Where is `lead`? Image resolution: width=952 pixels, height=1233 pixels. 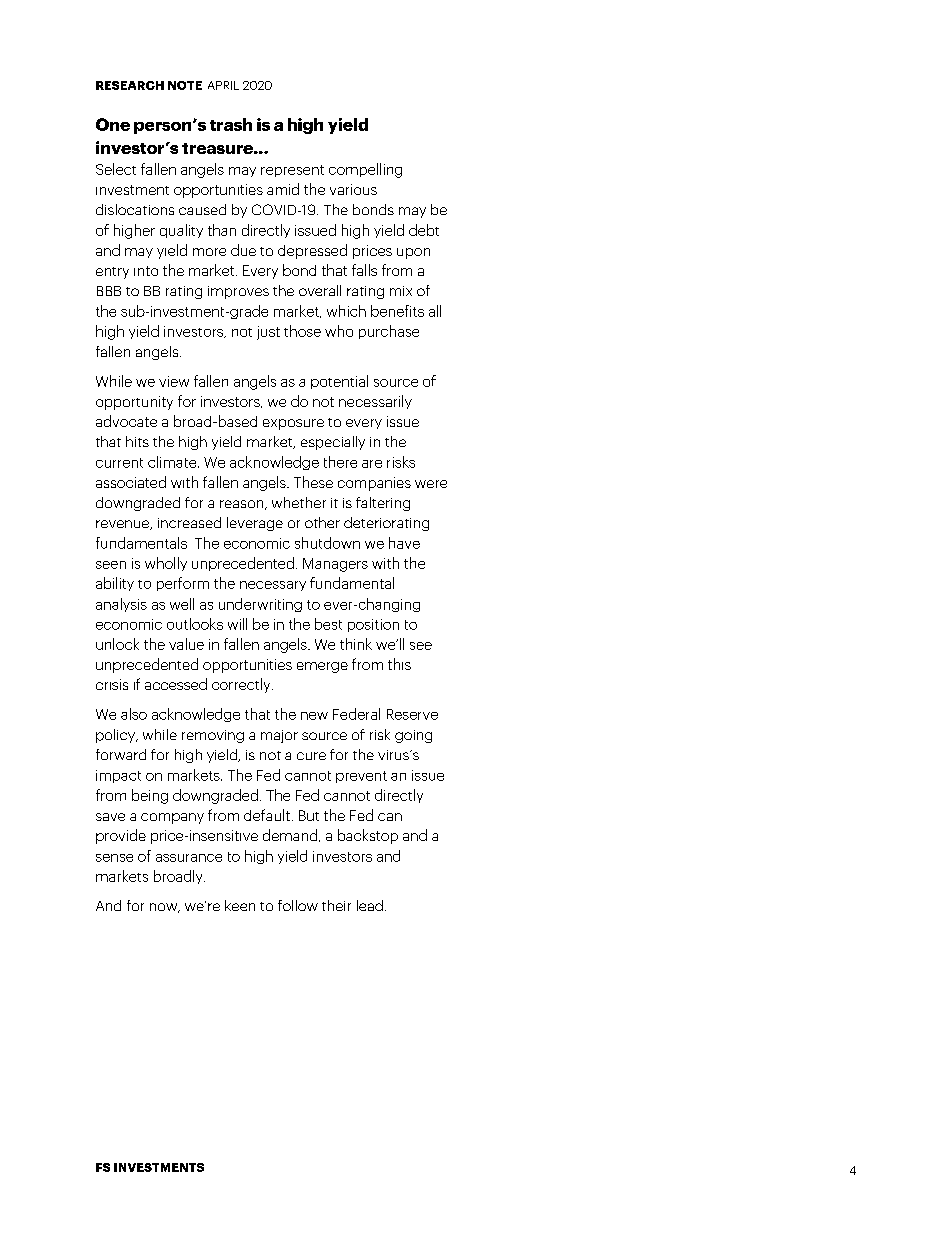
lead is located at coordinates (370, 905).
